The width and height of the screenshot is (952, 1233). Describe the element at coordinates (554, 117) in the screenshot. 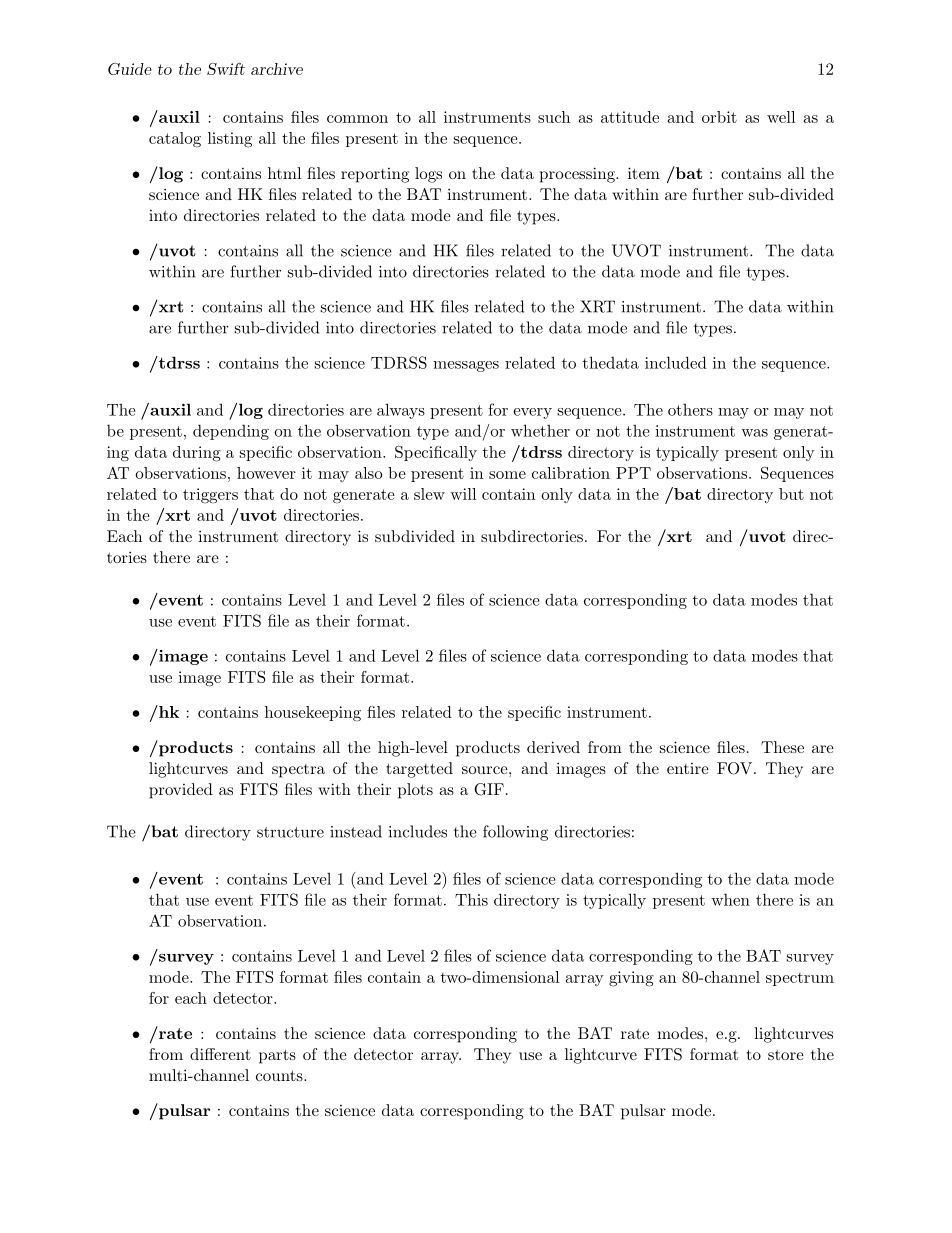

I see `such` at that location.
